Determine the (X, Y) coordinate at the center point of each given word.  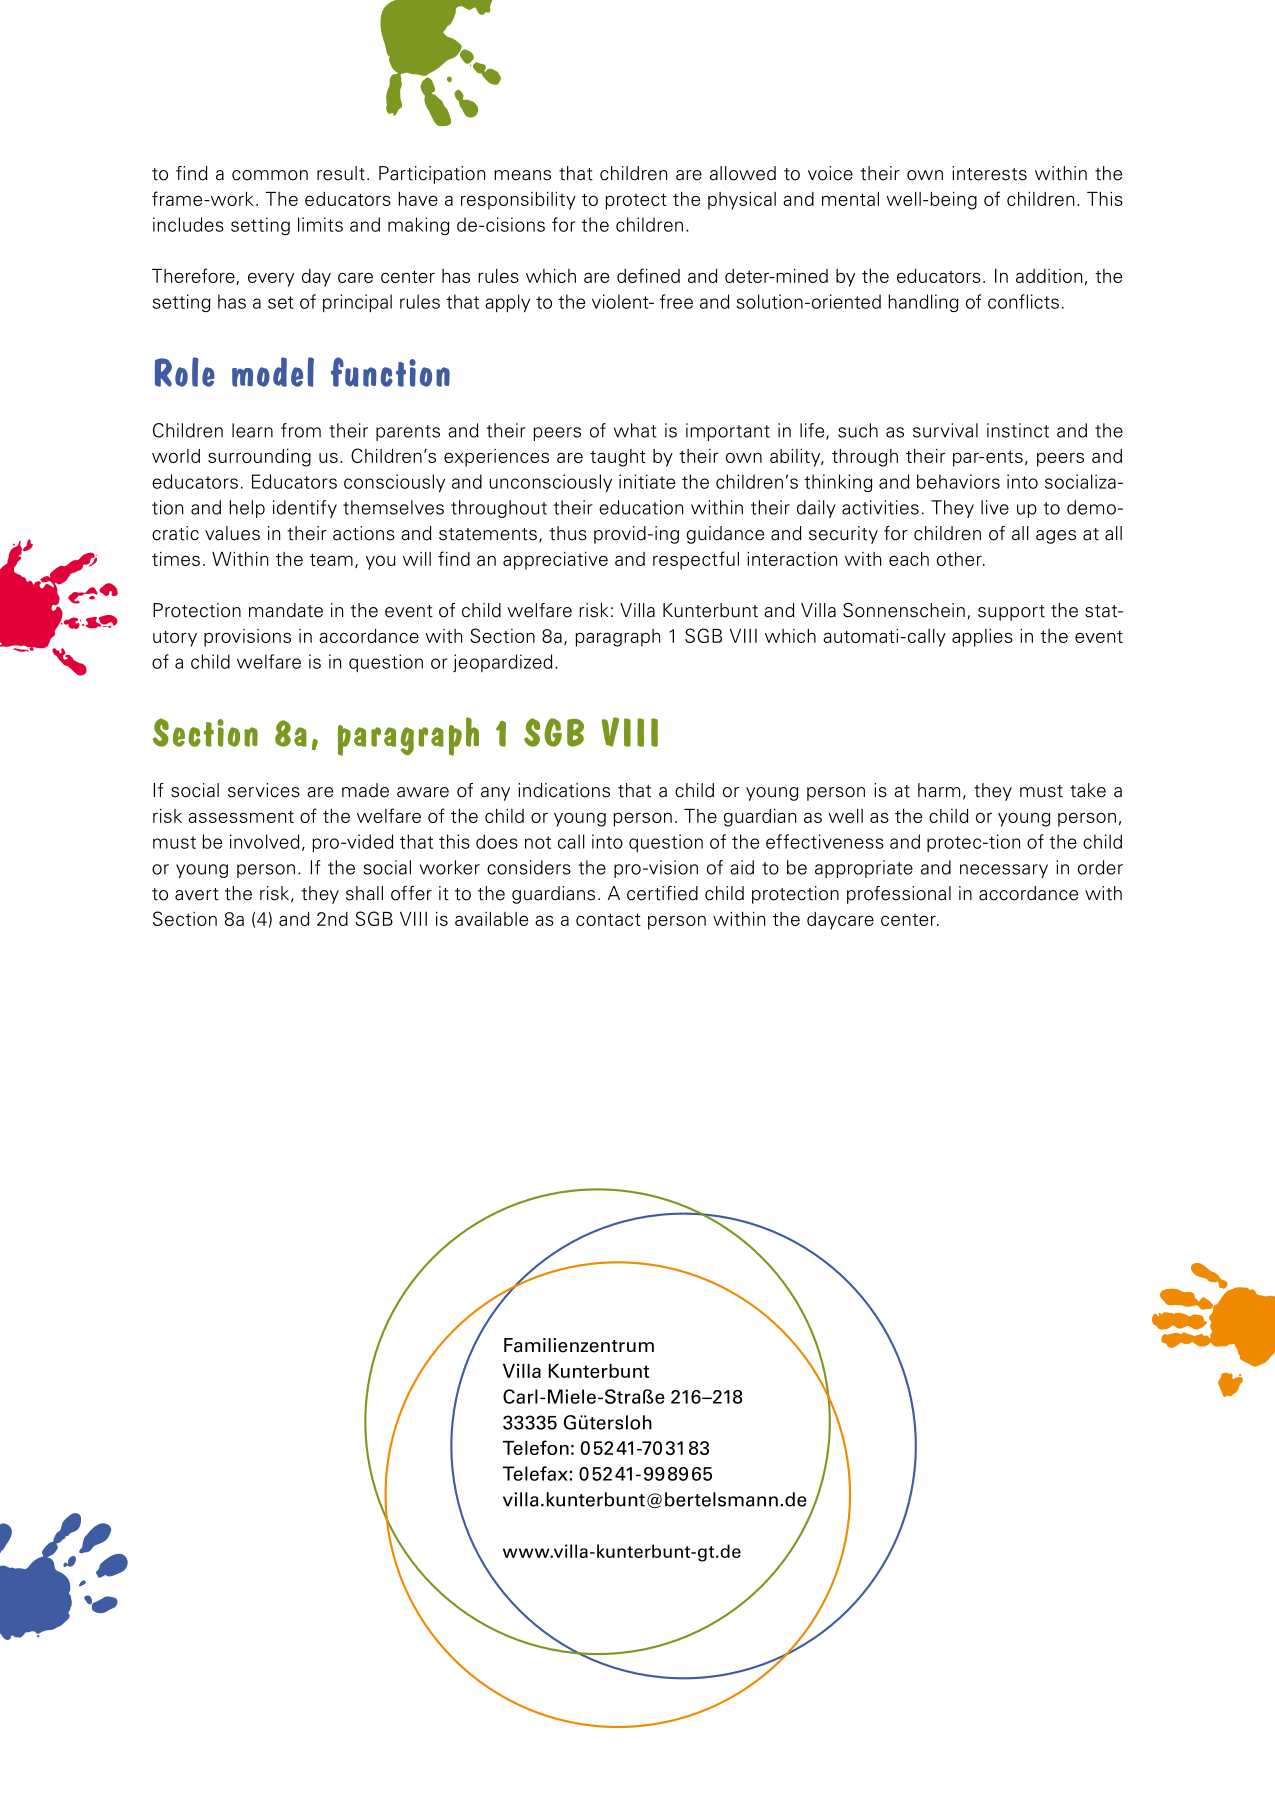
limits (320, 224)
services (264, 790)
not (538, 842)
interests (989, 173)
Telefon (536, 1447)
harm (939, 790)
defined (648, 275)
